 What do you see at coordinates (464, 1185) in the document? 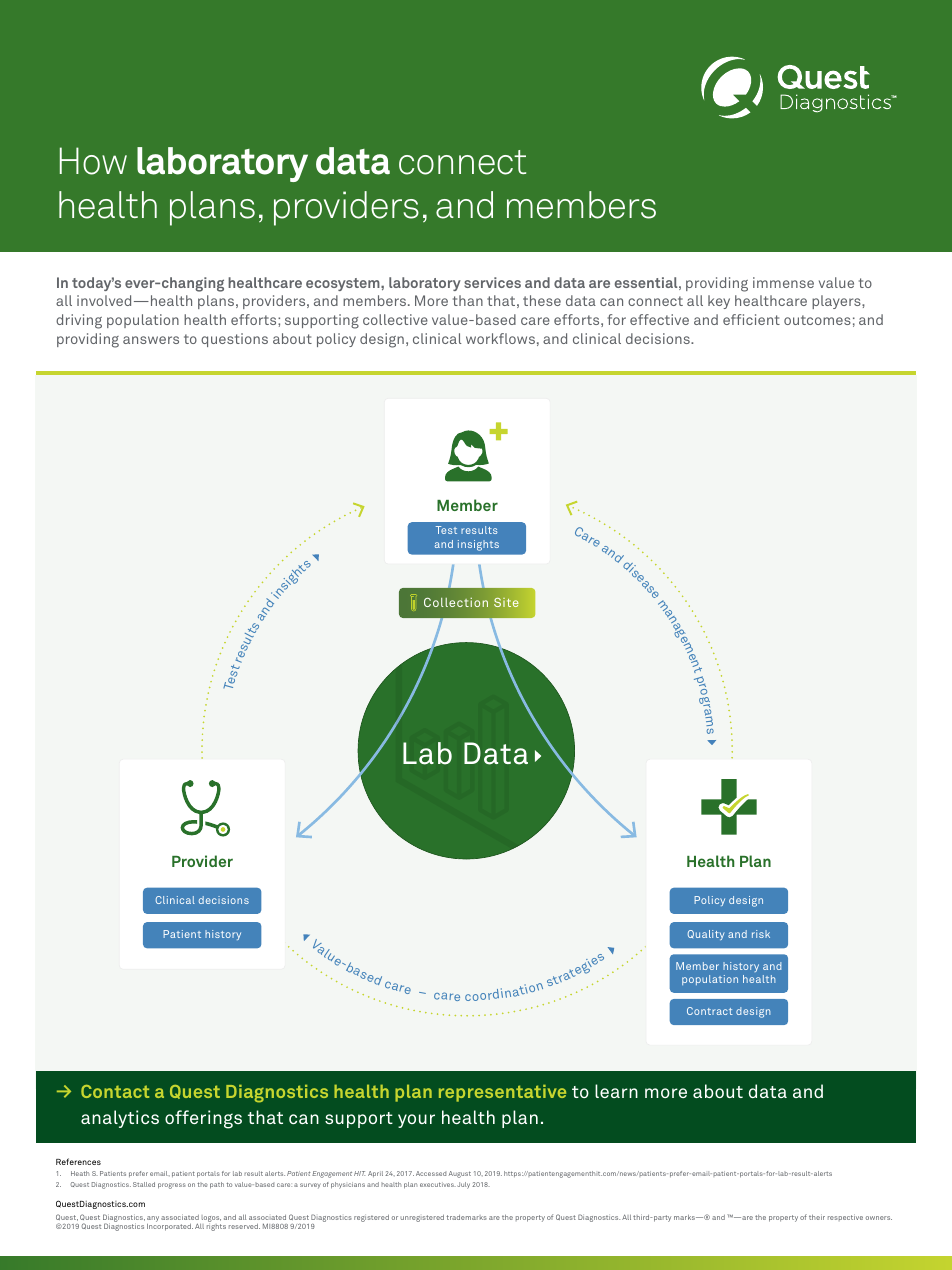
I see `July` at bounding box center [464, 1185].
